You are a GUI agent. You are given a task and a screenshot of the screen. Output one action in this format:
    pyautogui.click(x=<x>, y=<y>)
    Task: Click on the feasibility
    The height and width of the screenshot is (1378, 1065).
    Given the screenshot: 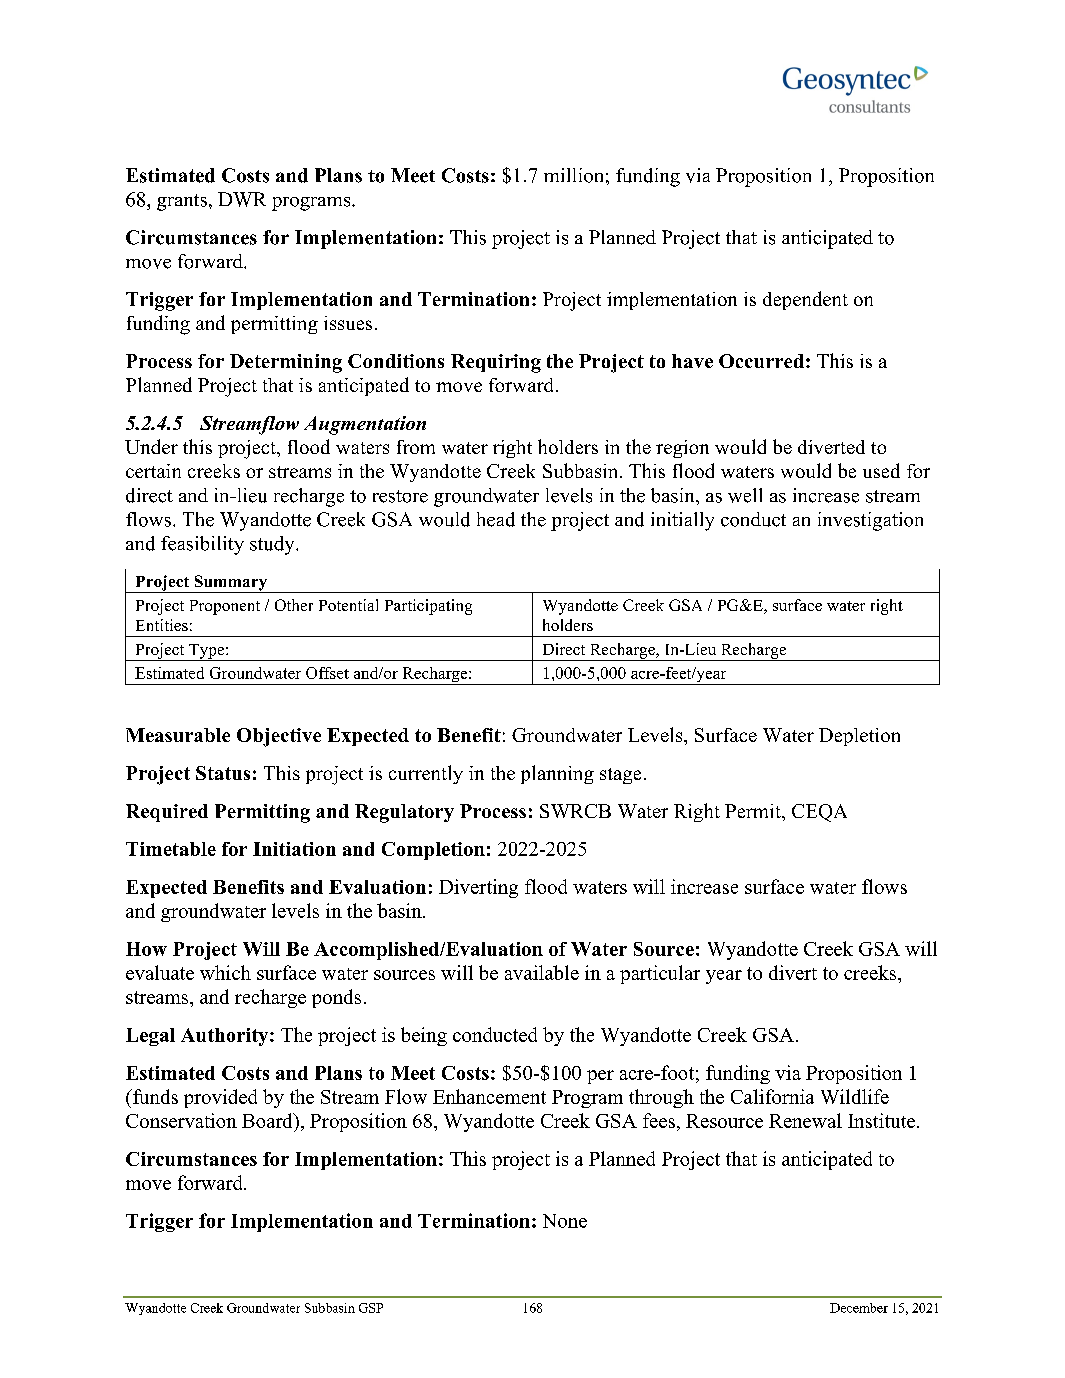 What is the action you would take?
    pyautogui.click(x=202, y=545)
